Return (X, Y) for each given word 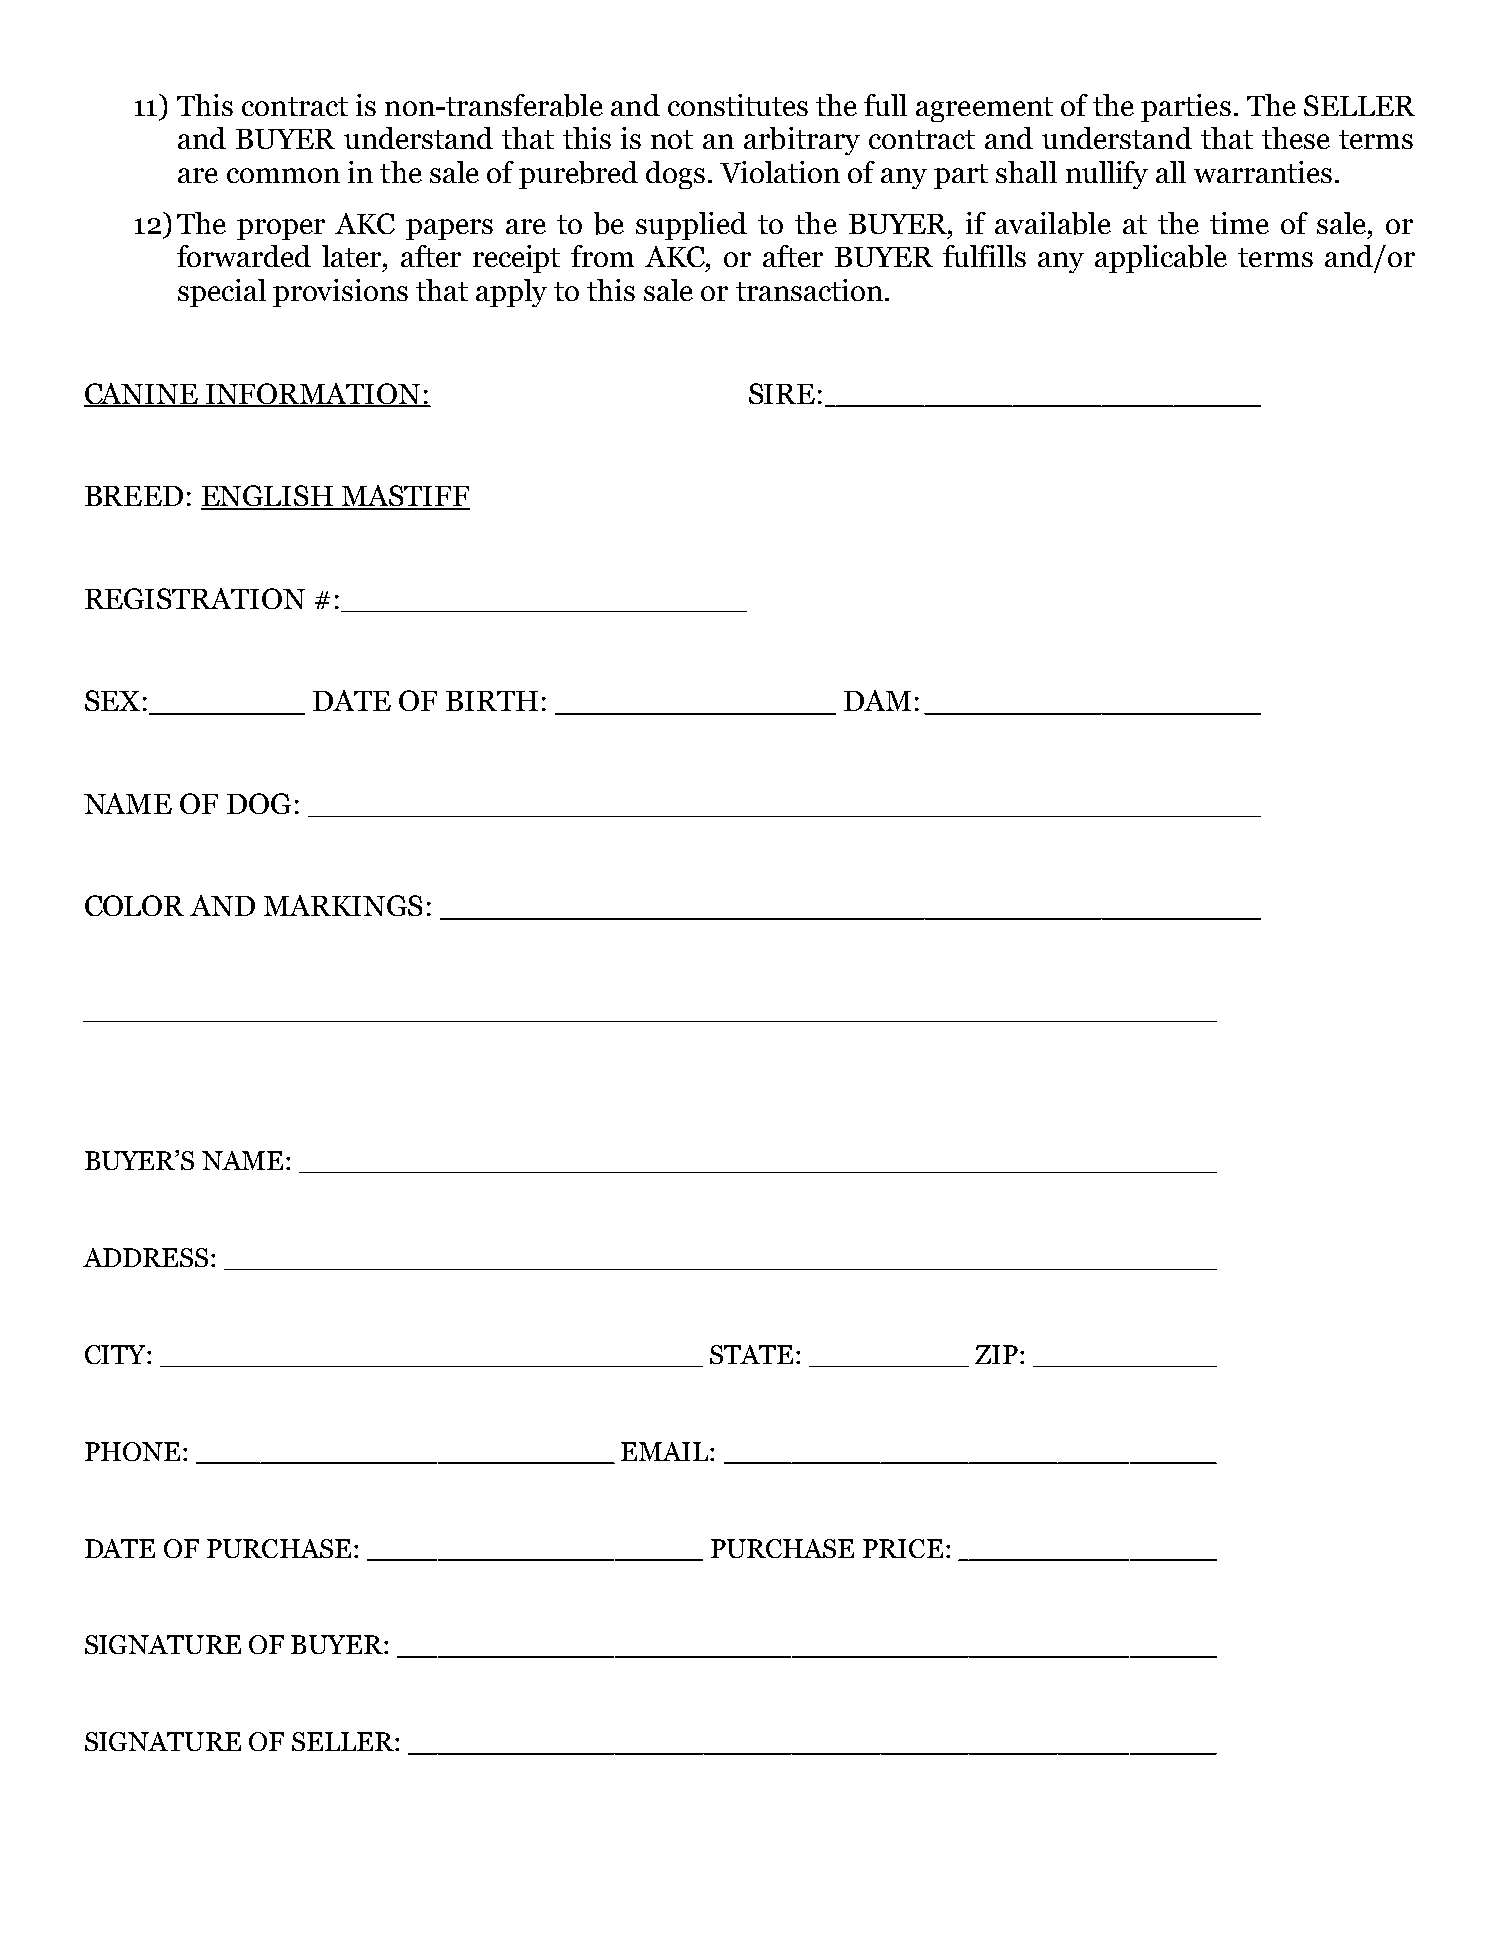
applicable (1161, 259)
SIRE (782, 393)
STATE (751, 1354)
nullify (1107, 175)
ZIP (996, 1354)
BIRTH (492, 701)
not (672, 139)
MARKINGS (343, 905)
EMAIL (666, 1451)
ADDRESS (145, 1257)
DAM (877, 700)
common (283, 175)
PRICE (903, 1548)
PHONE (132, 1451)
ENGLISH (268, 497)
